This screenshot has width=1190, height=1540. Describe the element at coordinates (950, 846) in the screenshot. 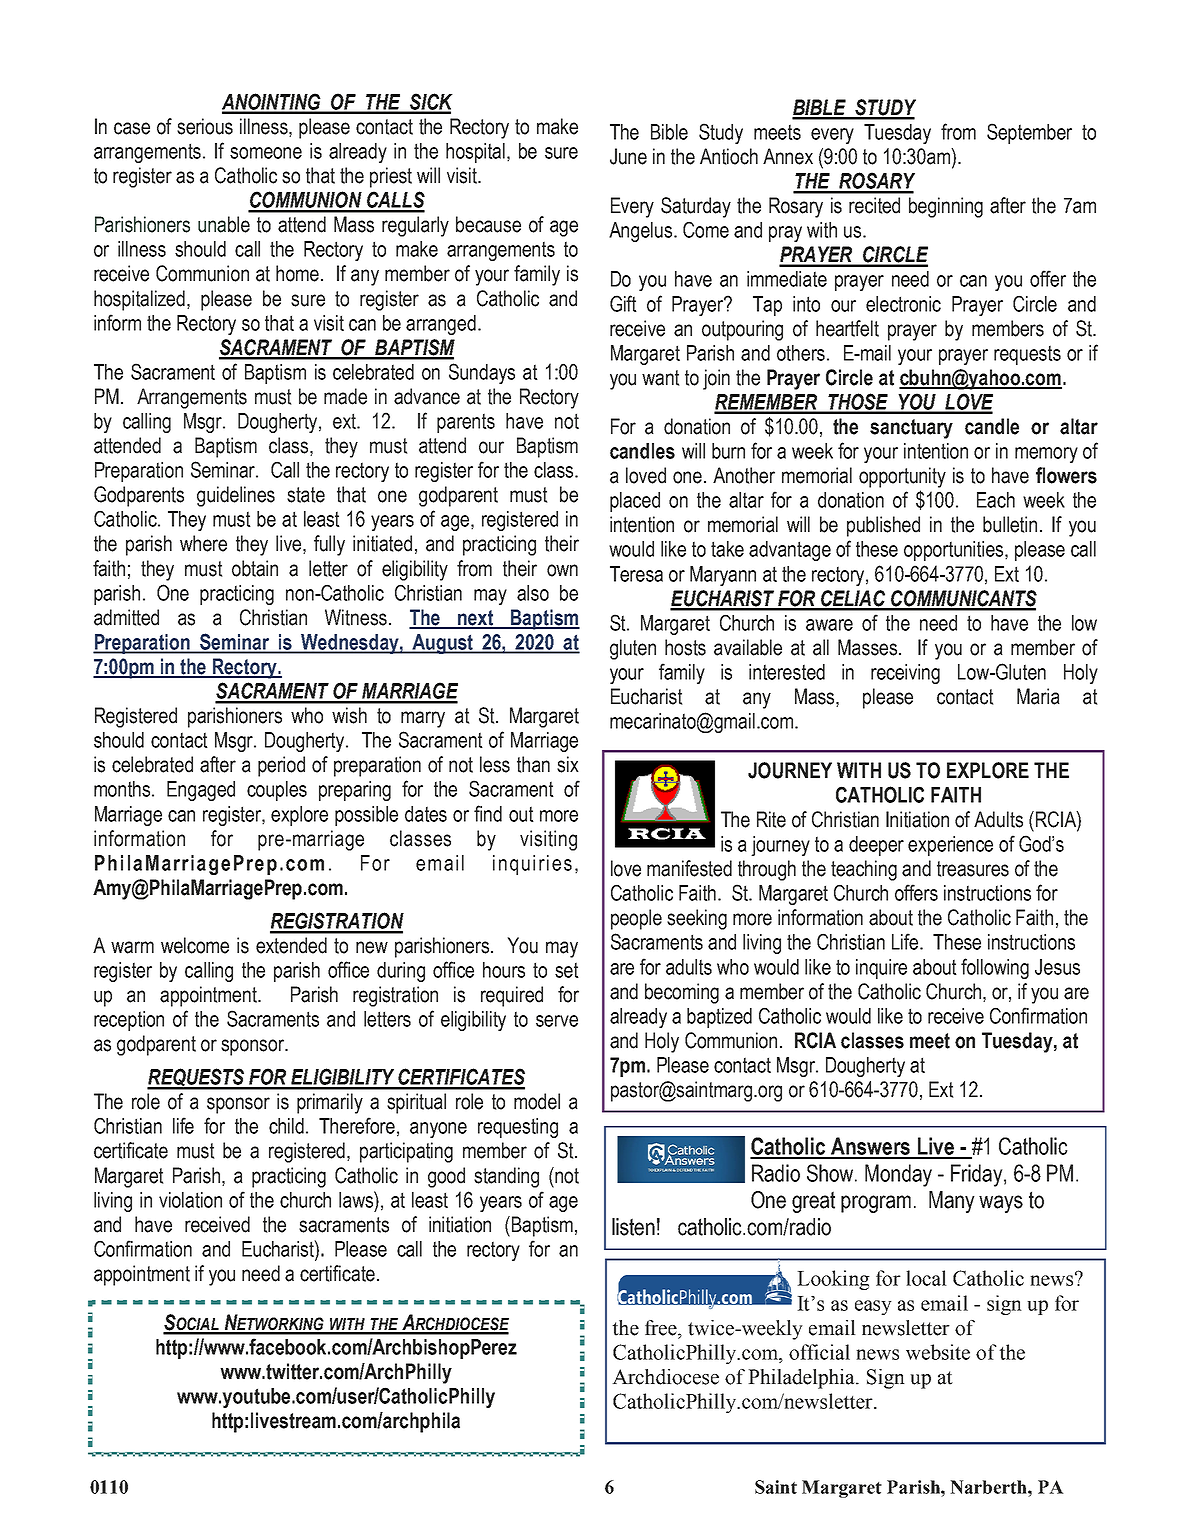

I see `experience` at that location.
